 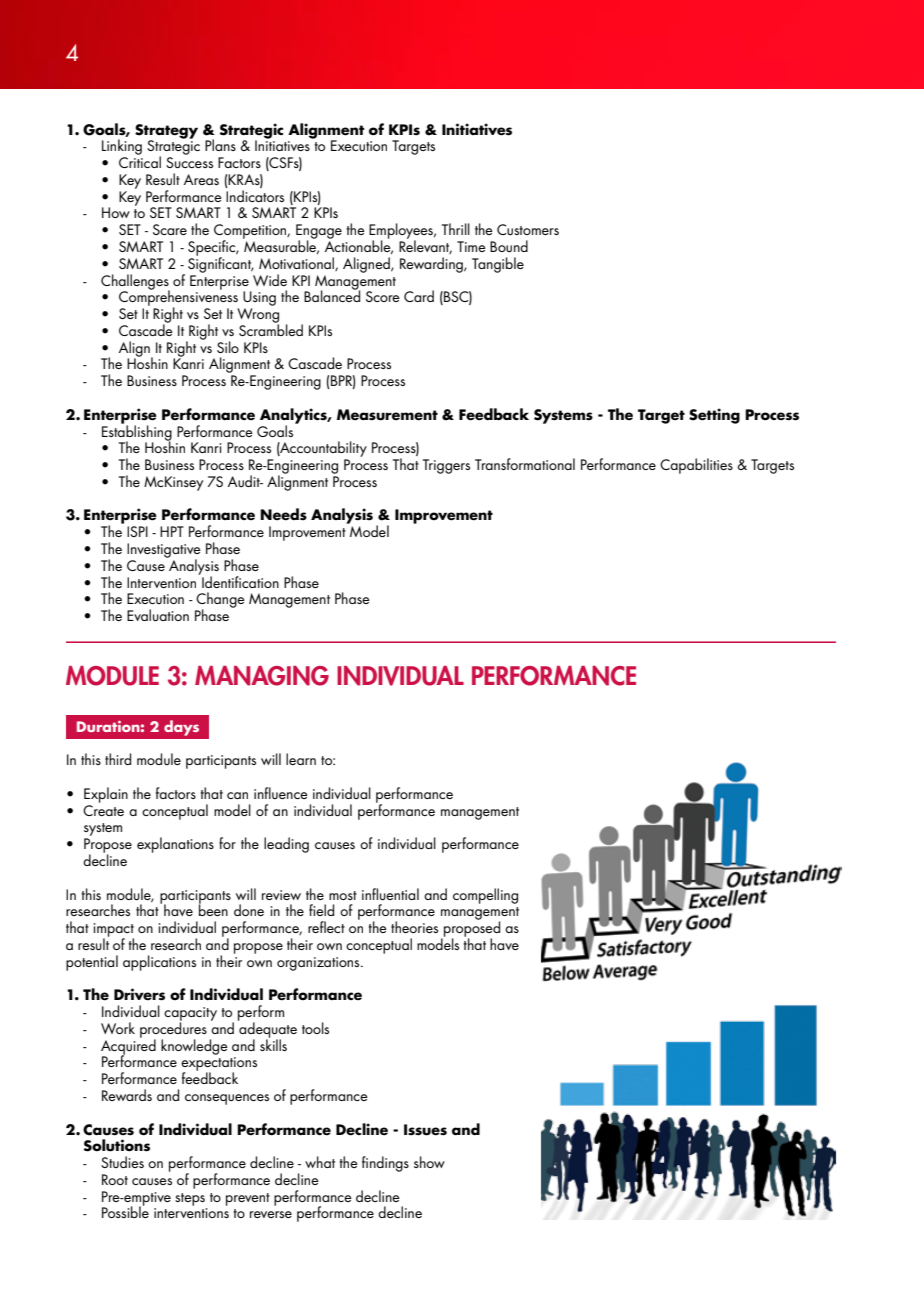 What do you see at coordinates (429, 1162) in the screenshot?
I see `show` at bounding box center [429, 1162].
